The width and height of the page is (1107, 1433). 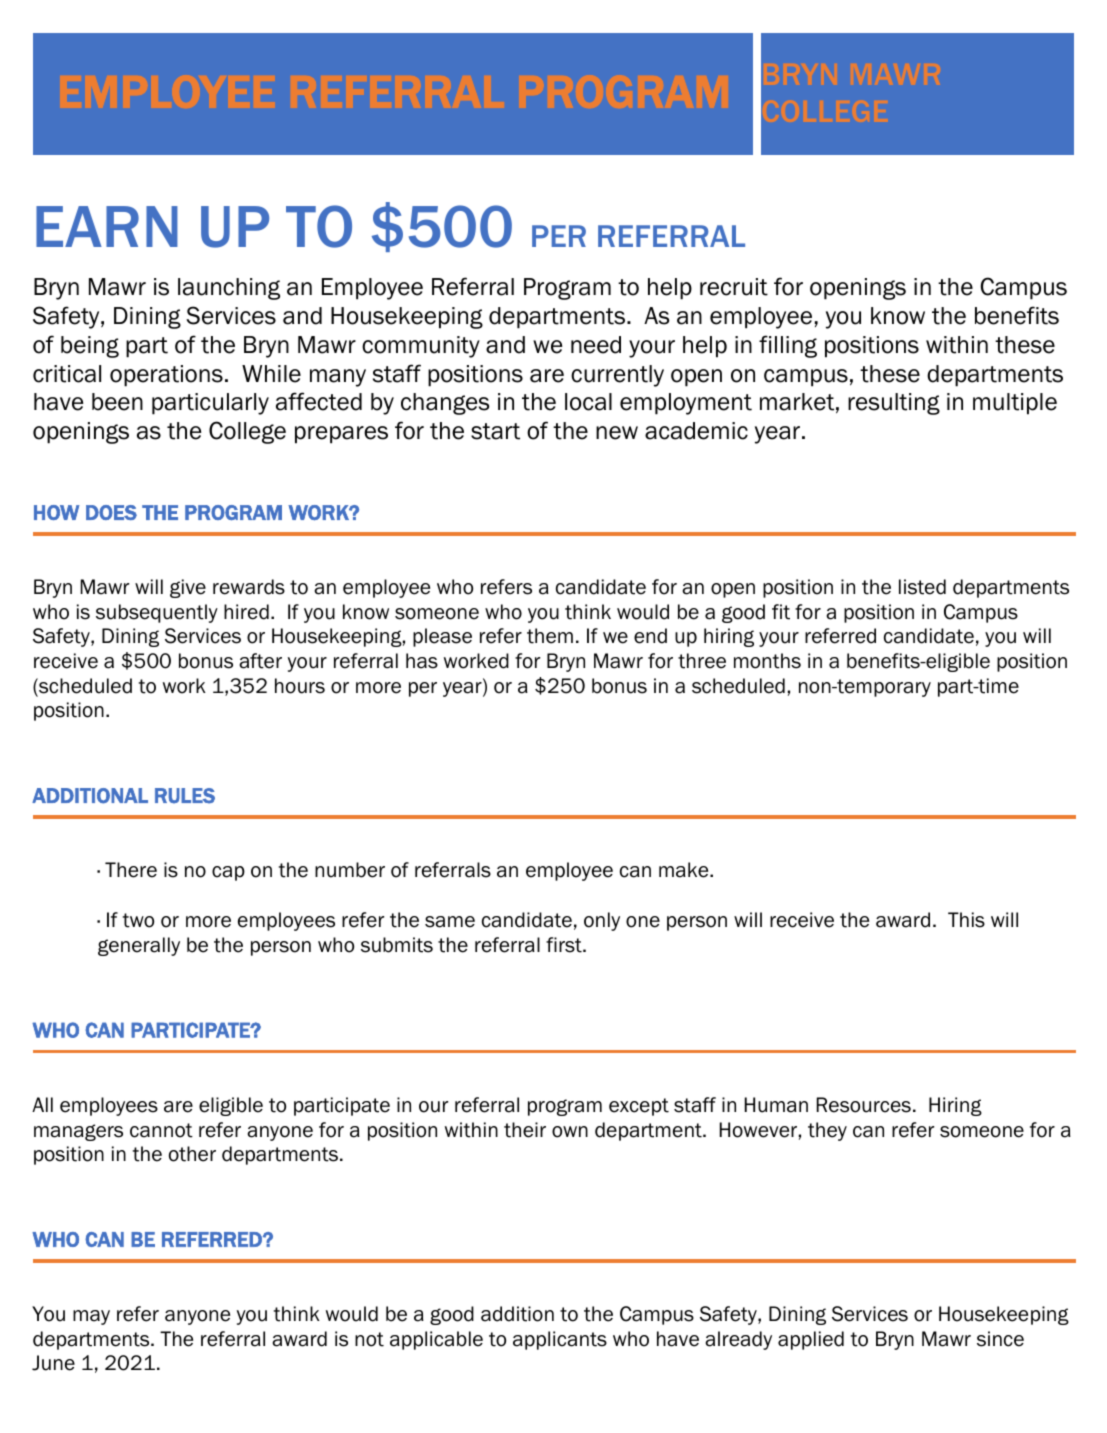 I want to click on may, so click(x=91, y=1317).
